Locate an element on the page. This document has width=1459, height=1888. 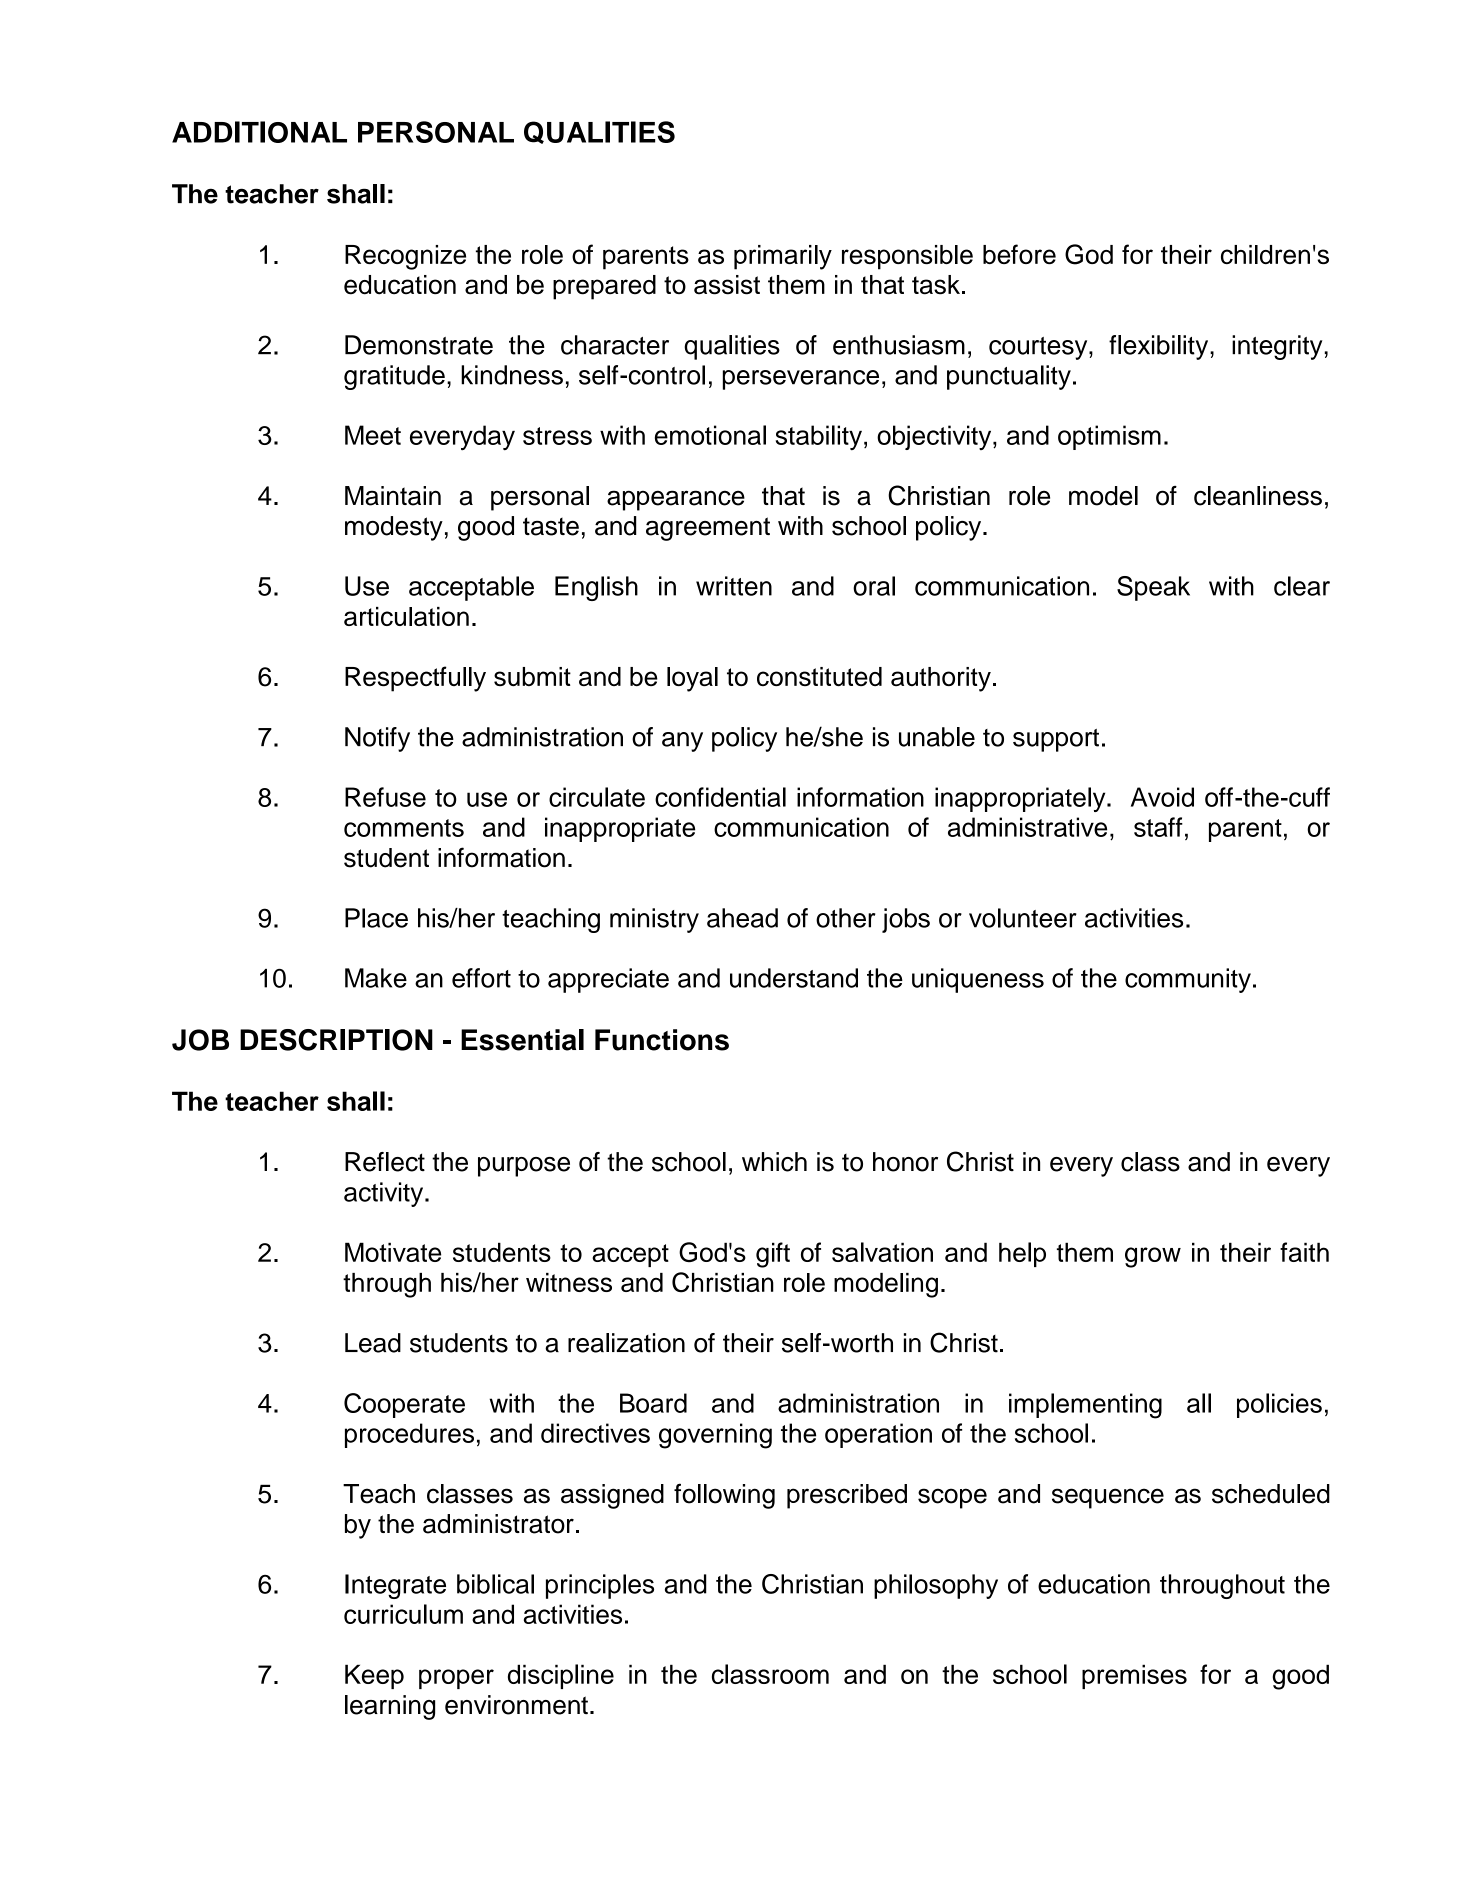
primarily is located at coordinates (783, 257).
